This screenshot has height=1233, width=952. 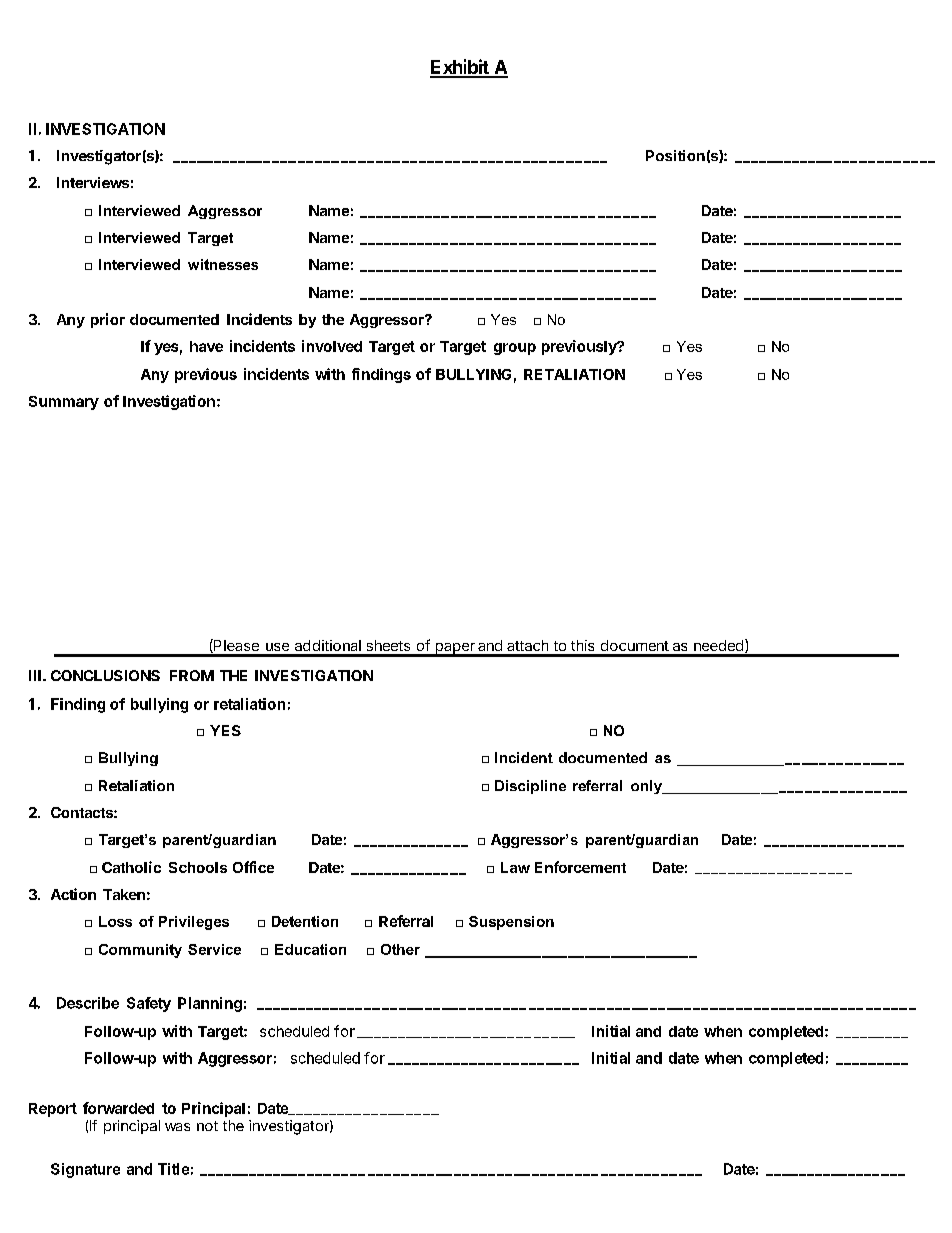 What do you see at coordinates (332, 346) in the screenshot?
I see `involved` at bounding box center [332, 346].
